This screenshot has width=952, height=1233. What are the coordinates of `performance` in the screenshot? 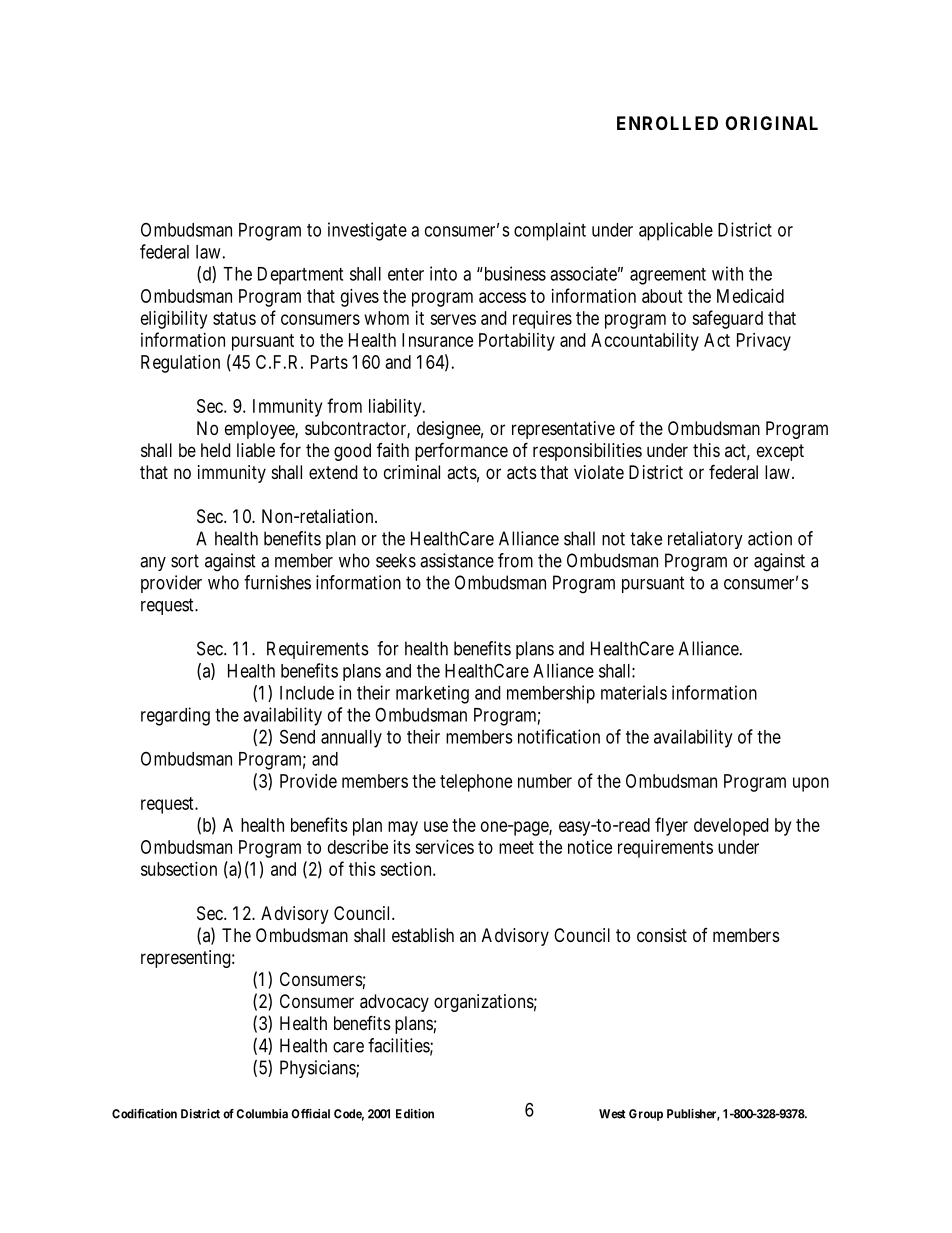 It's located at (461, 451).
